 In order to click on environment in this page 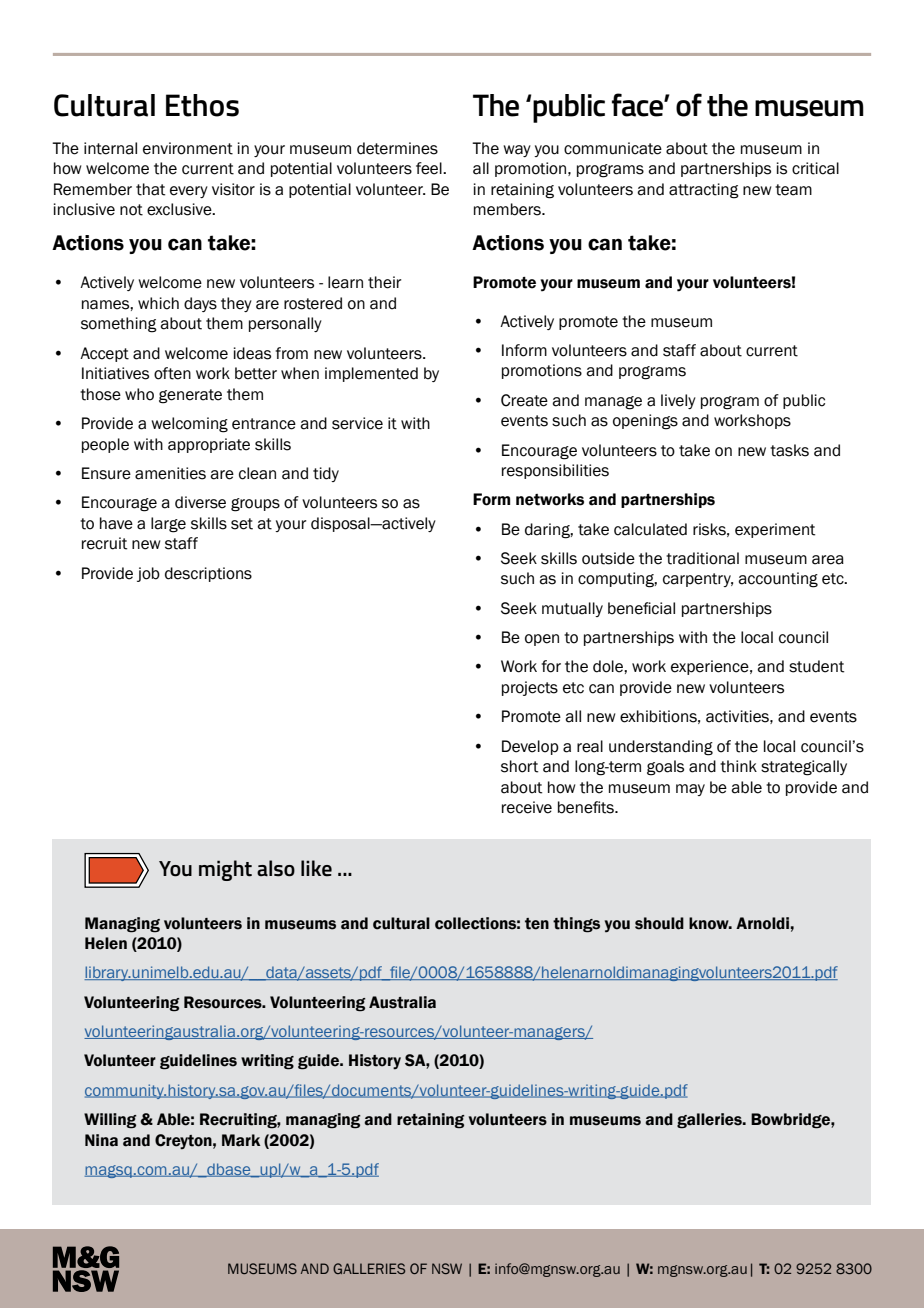, I will do `click(188, 148)`.
